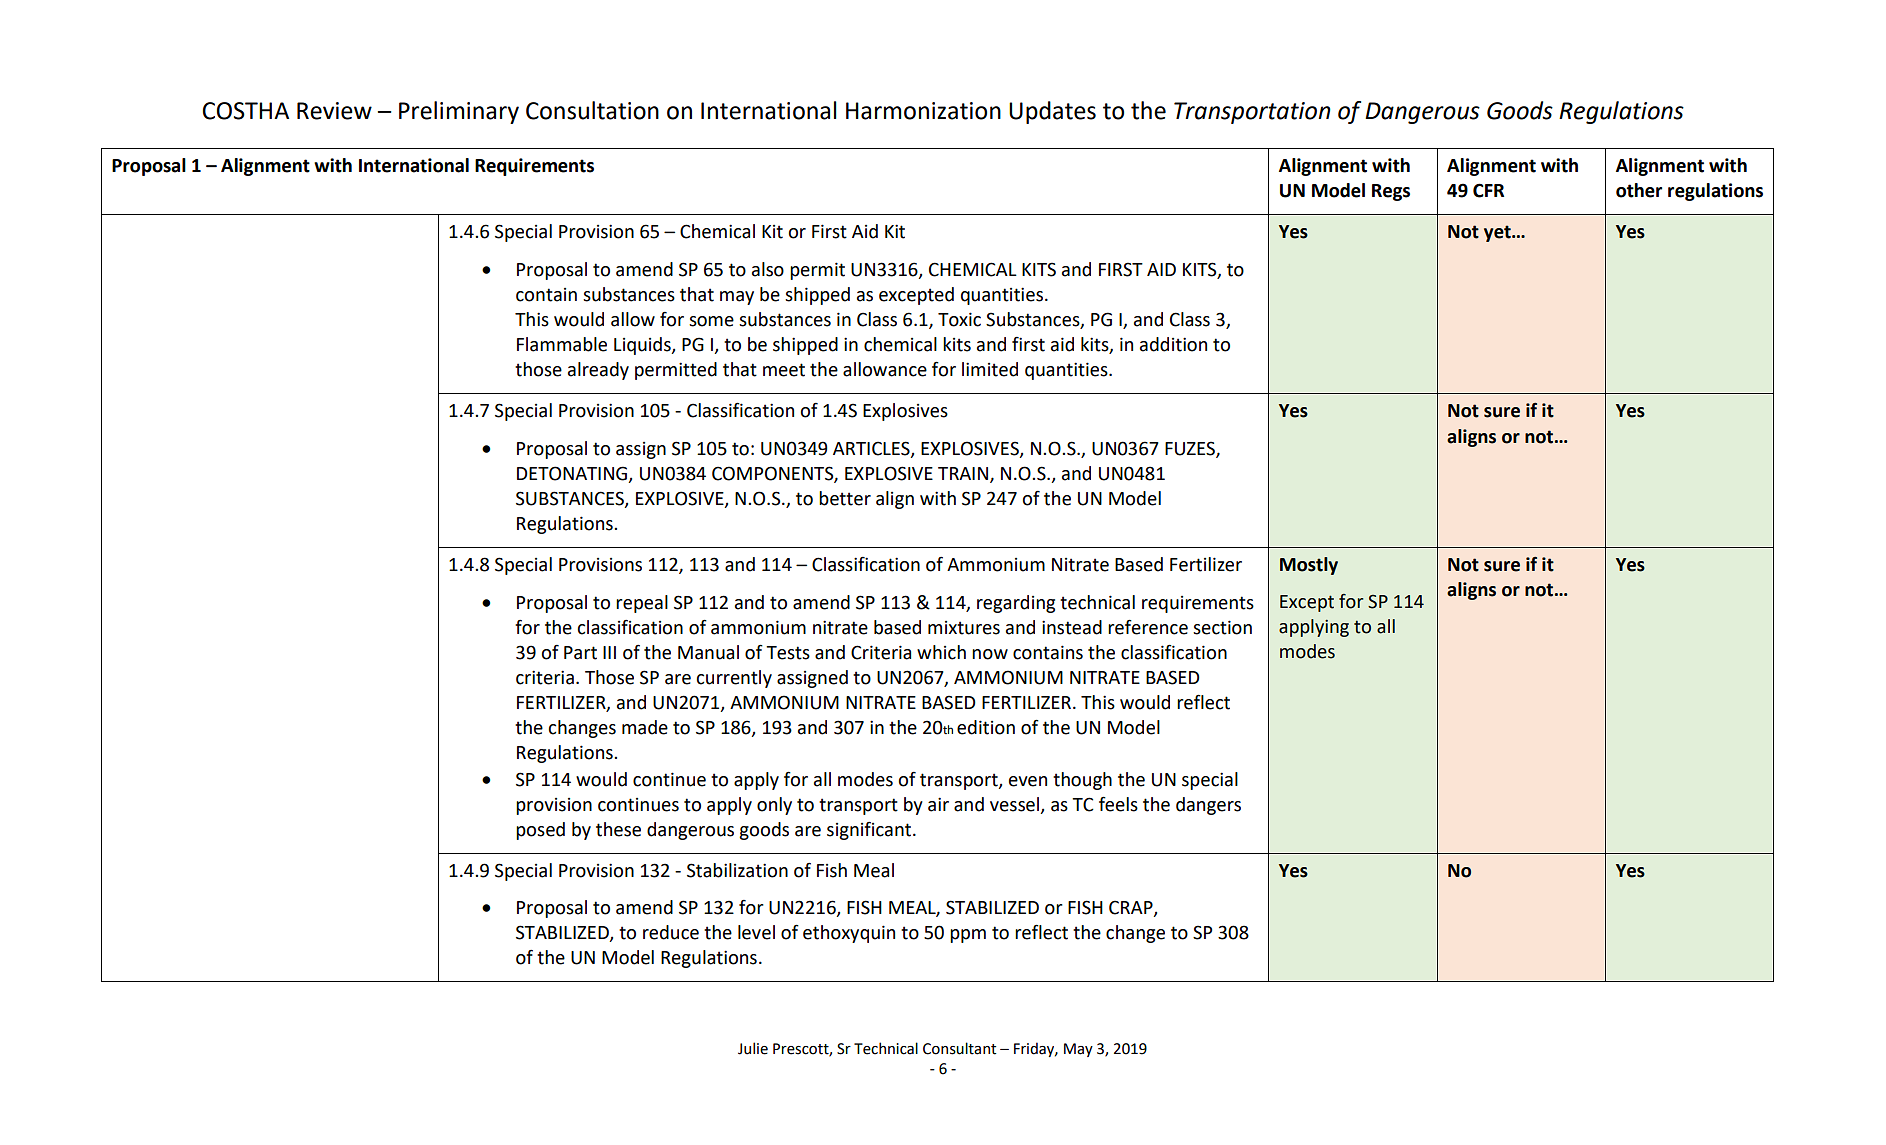 Image resolution: width=1886 pixels, height=1145 pixels. Describe the element at coordinates (1208, 806) in the page. I see `dangers` at that location.
